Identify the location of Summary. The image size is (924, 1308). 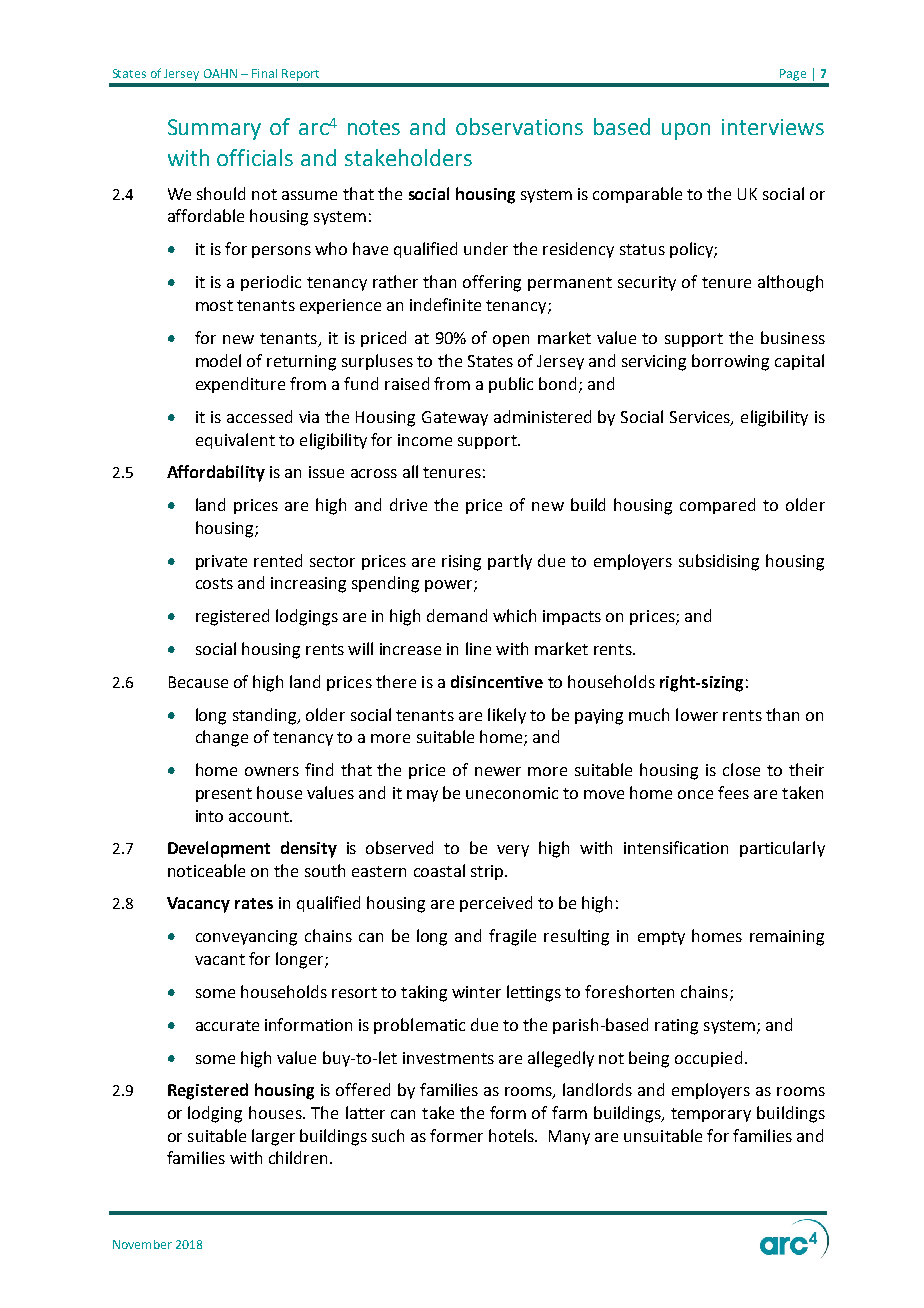
(214, 129).
